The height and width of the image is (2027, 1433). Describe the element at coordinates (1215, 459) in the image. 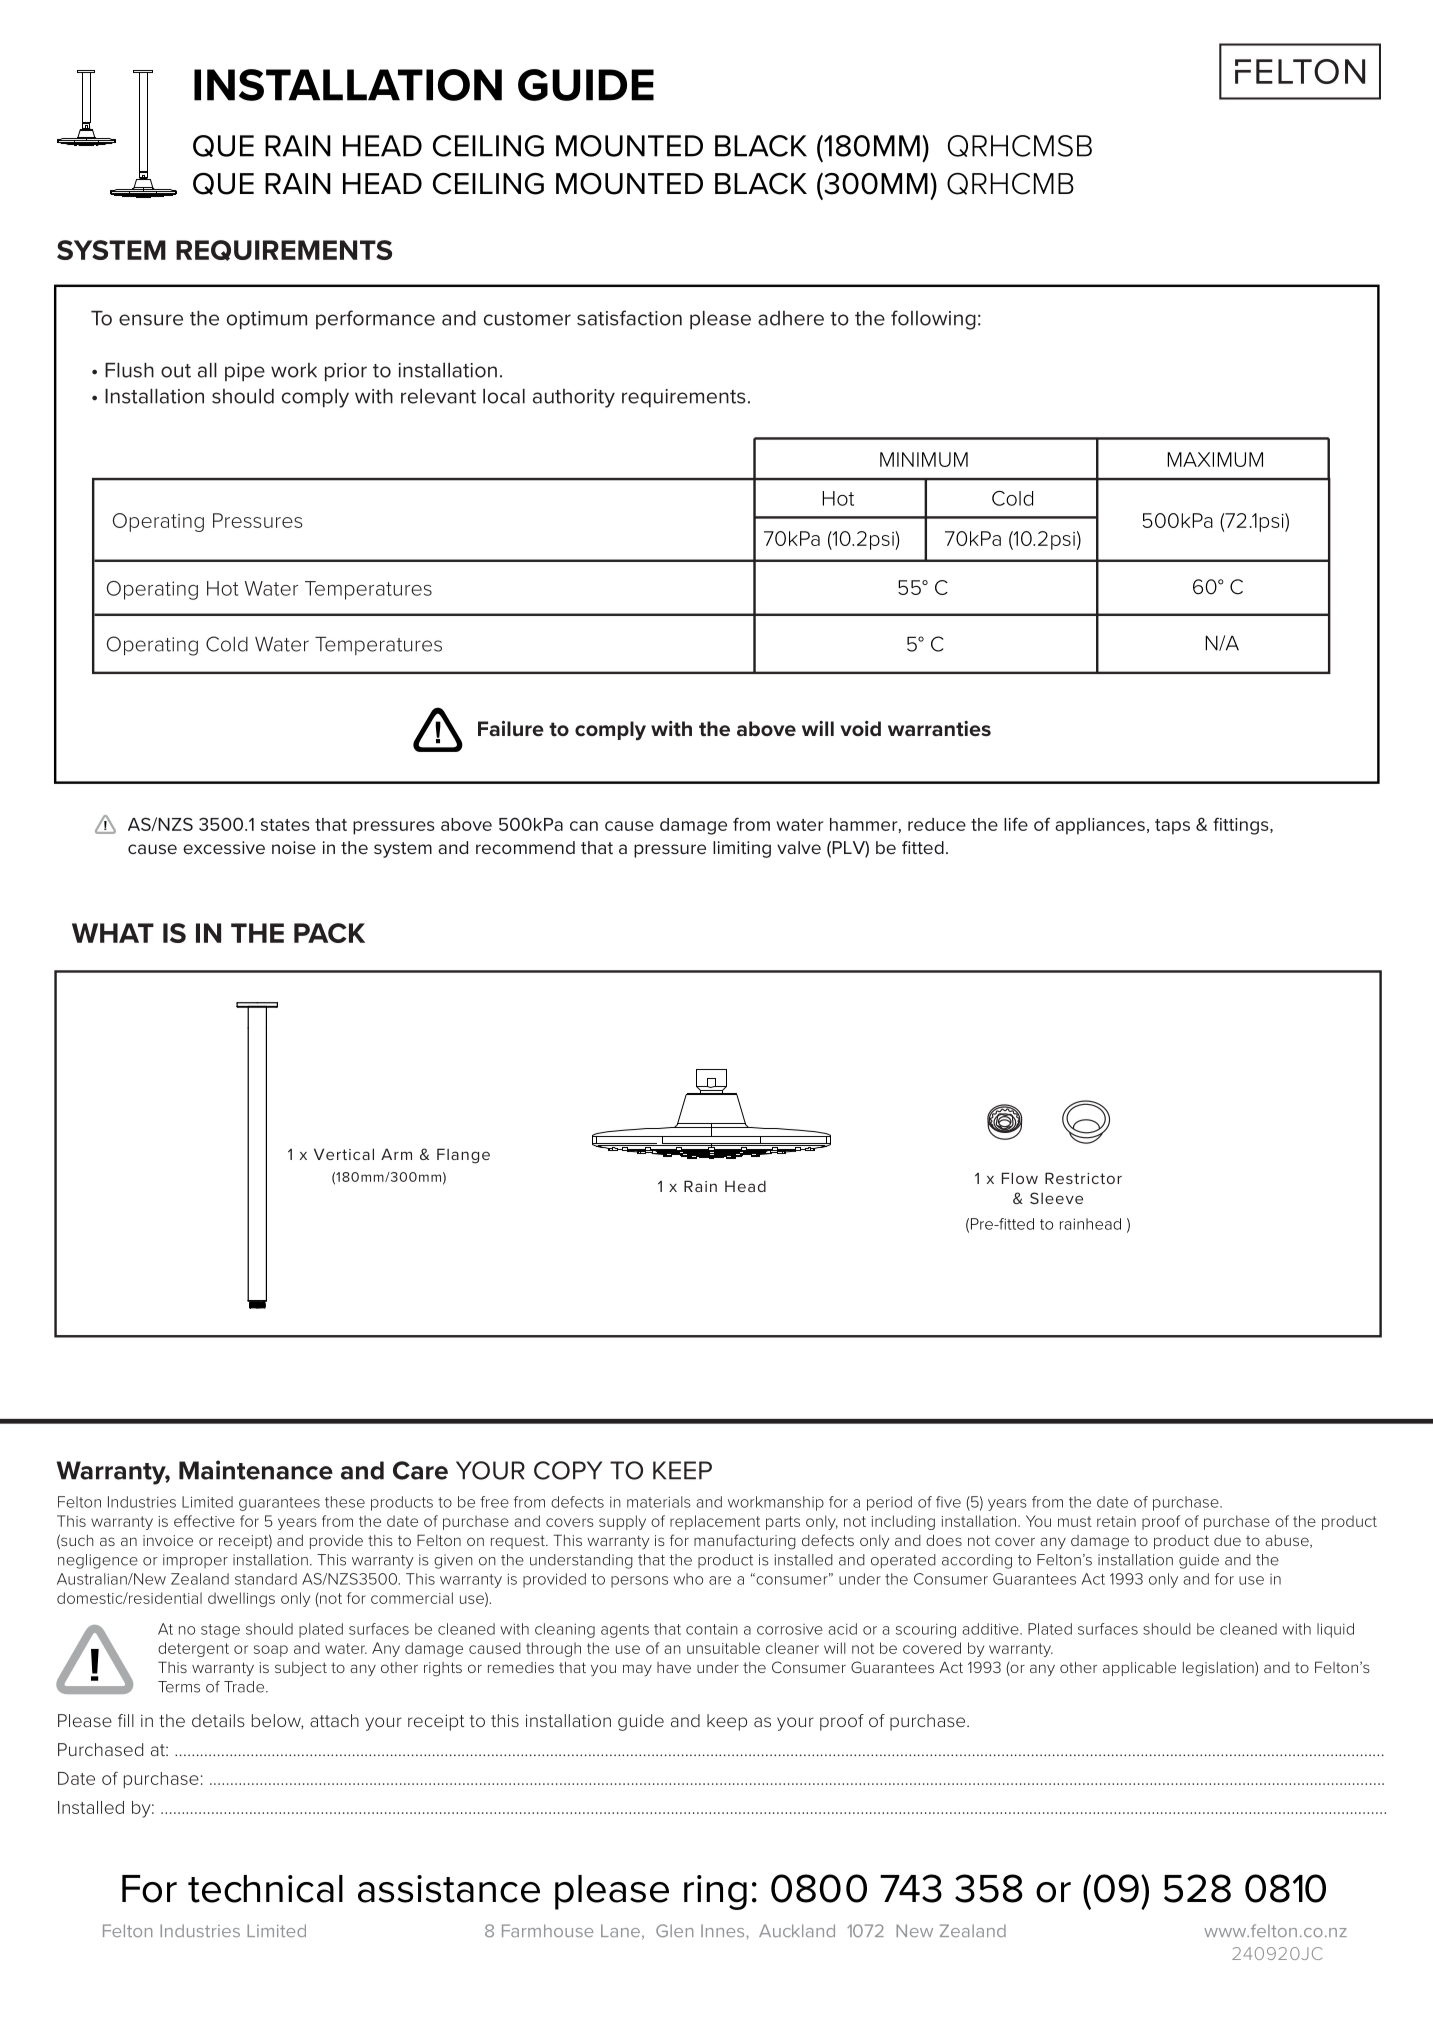

I see `MAXIMUM` at that location.
